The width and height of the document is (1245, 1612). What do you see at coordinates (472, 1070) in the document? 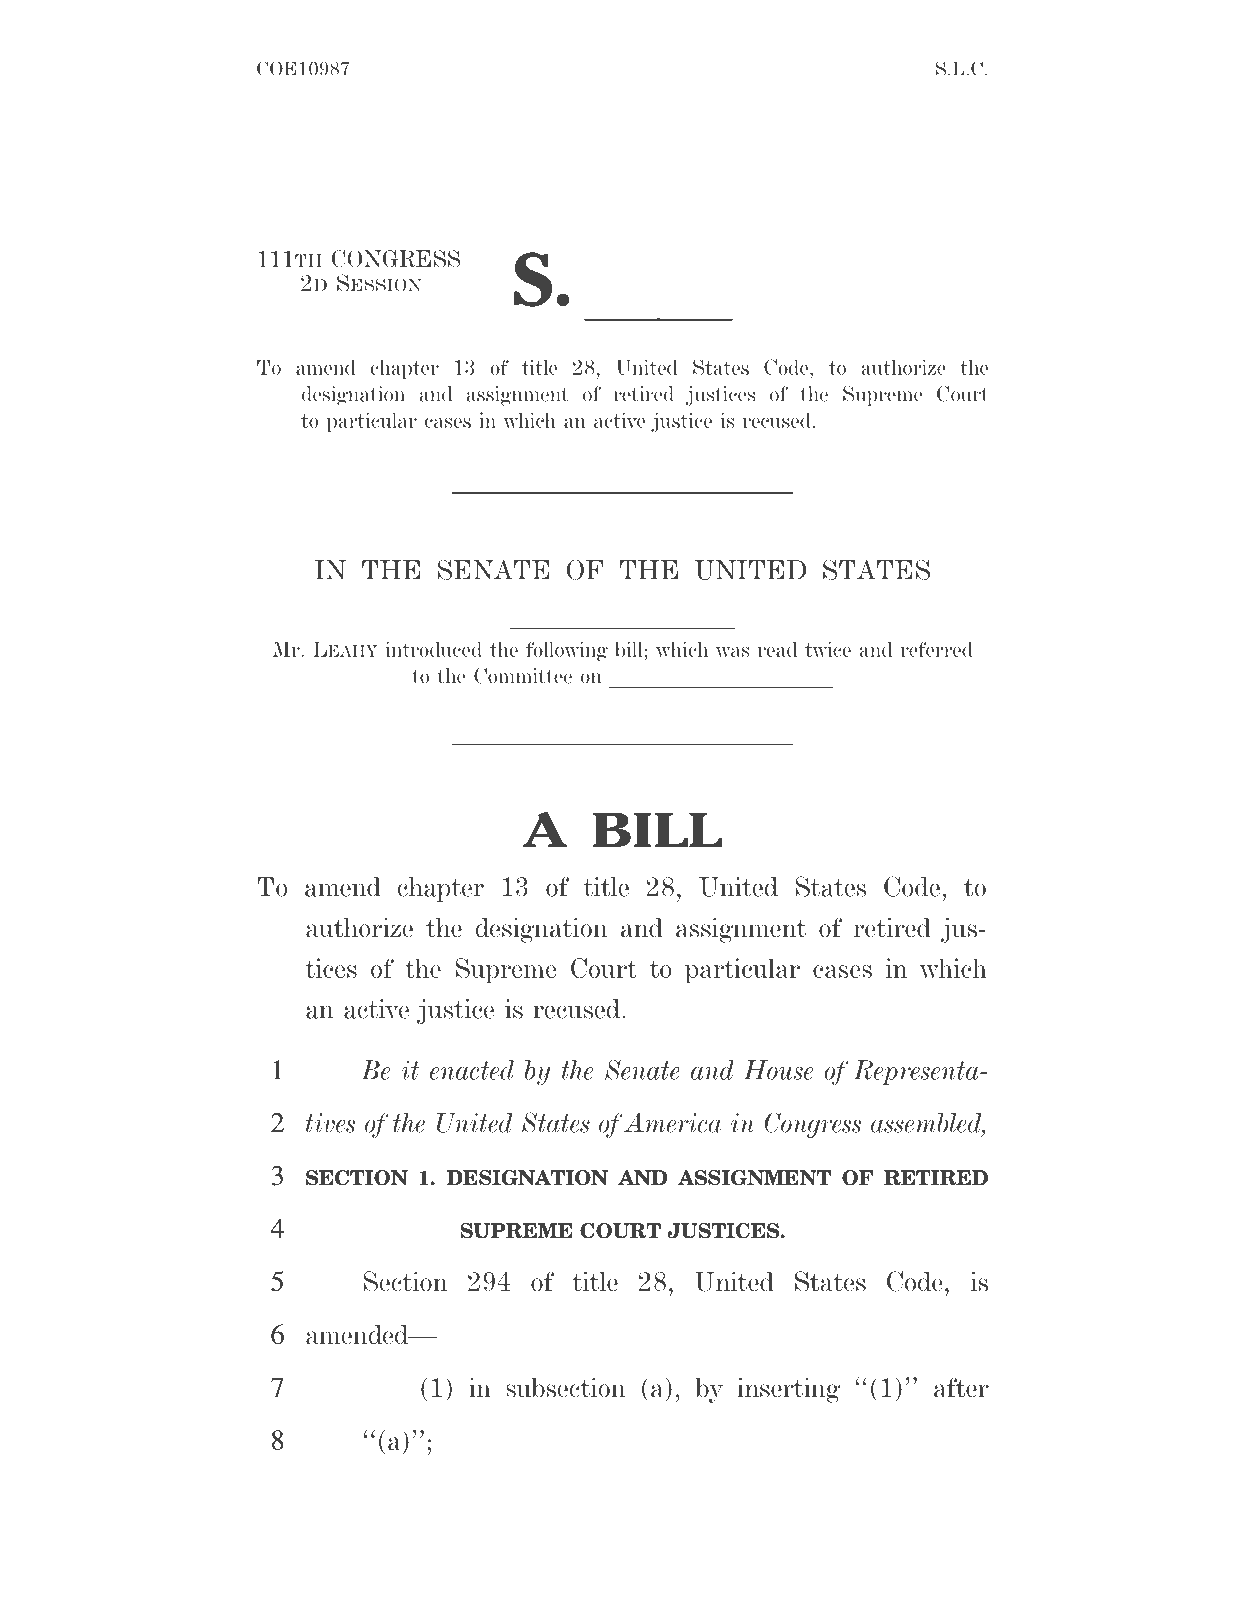
I see `enacted` at bounding box center [472, 1070].
